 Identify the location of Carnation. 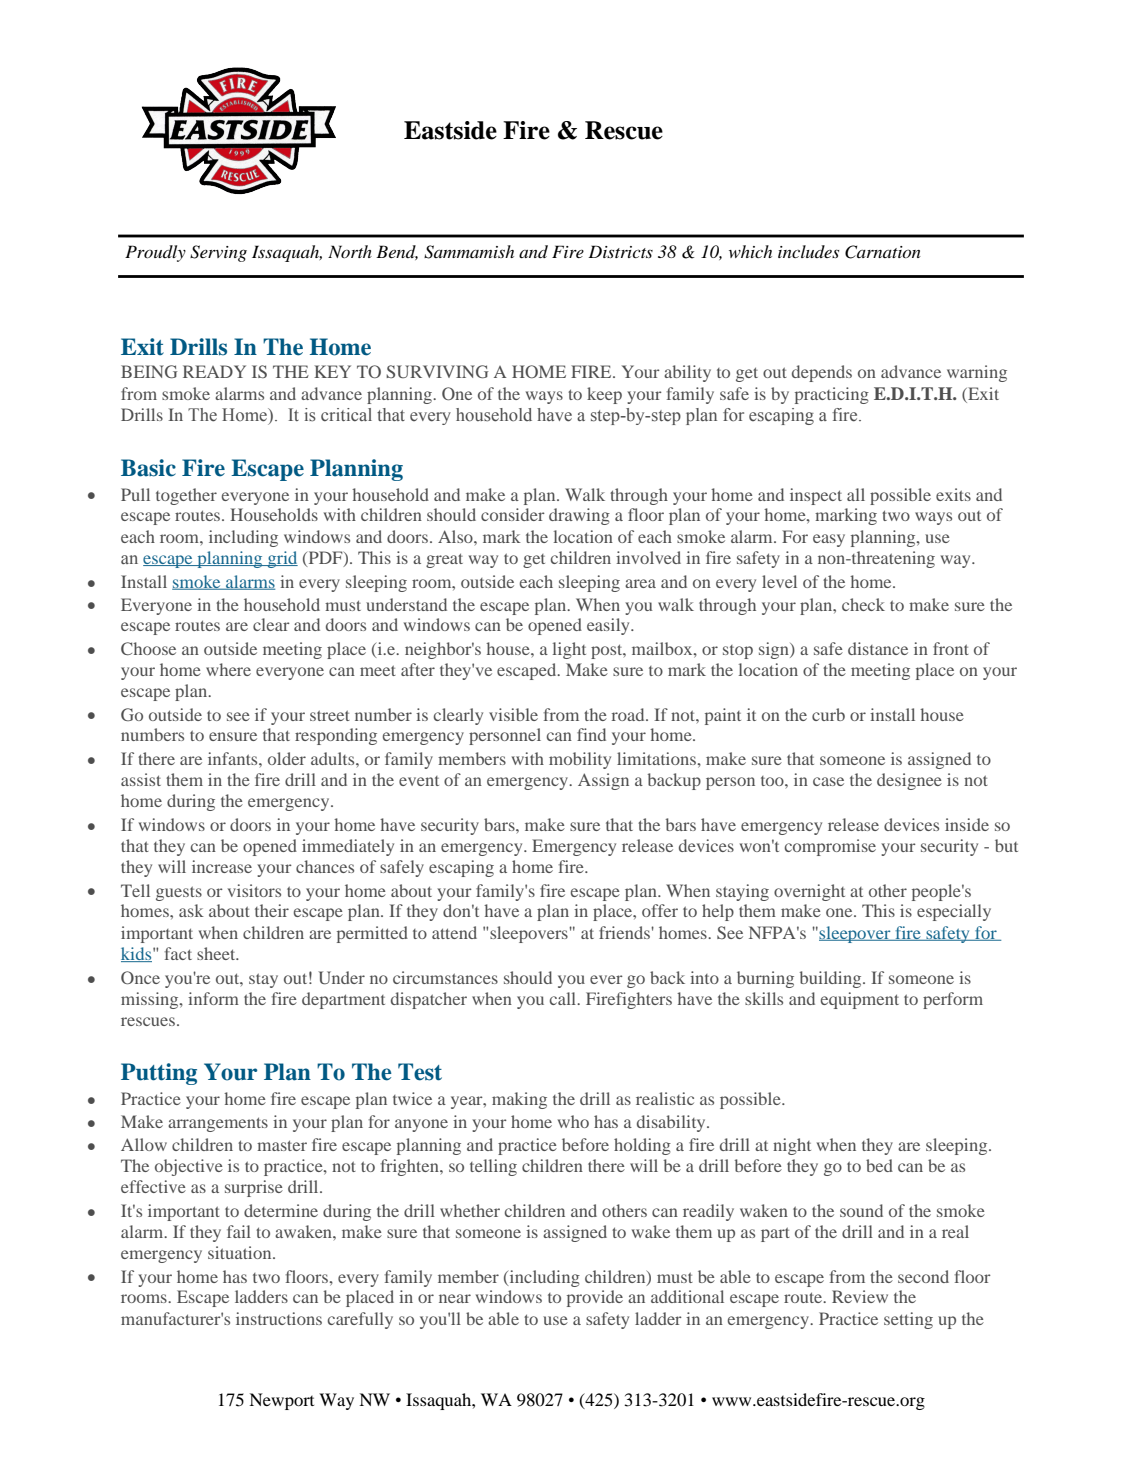
(883, 252).
